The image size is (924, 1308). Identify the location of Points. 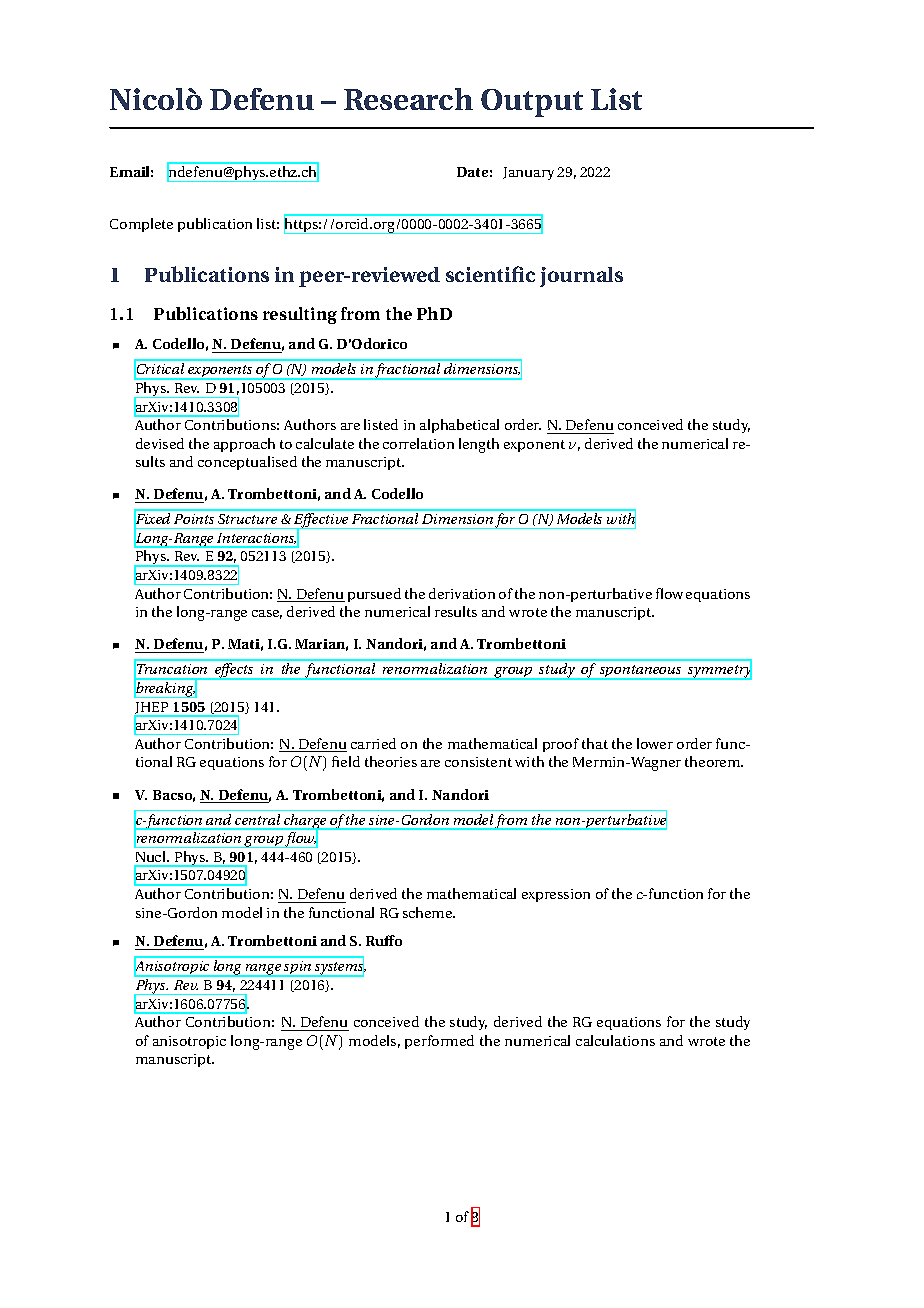
(194, 519).
